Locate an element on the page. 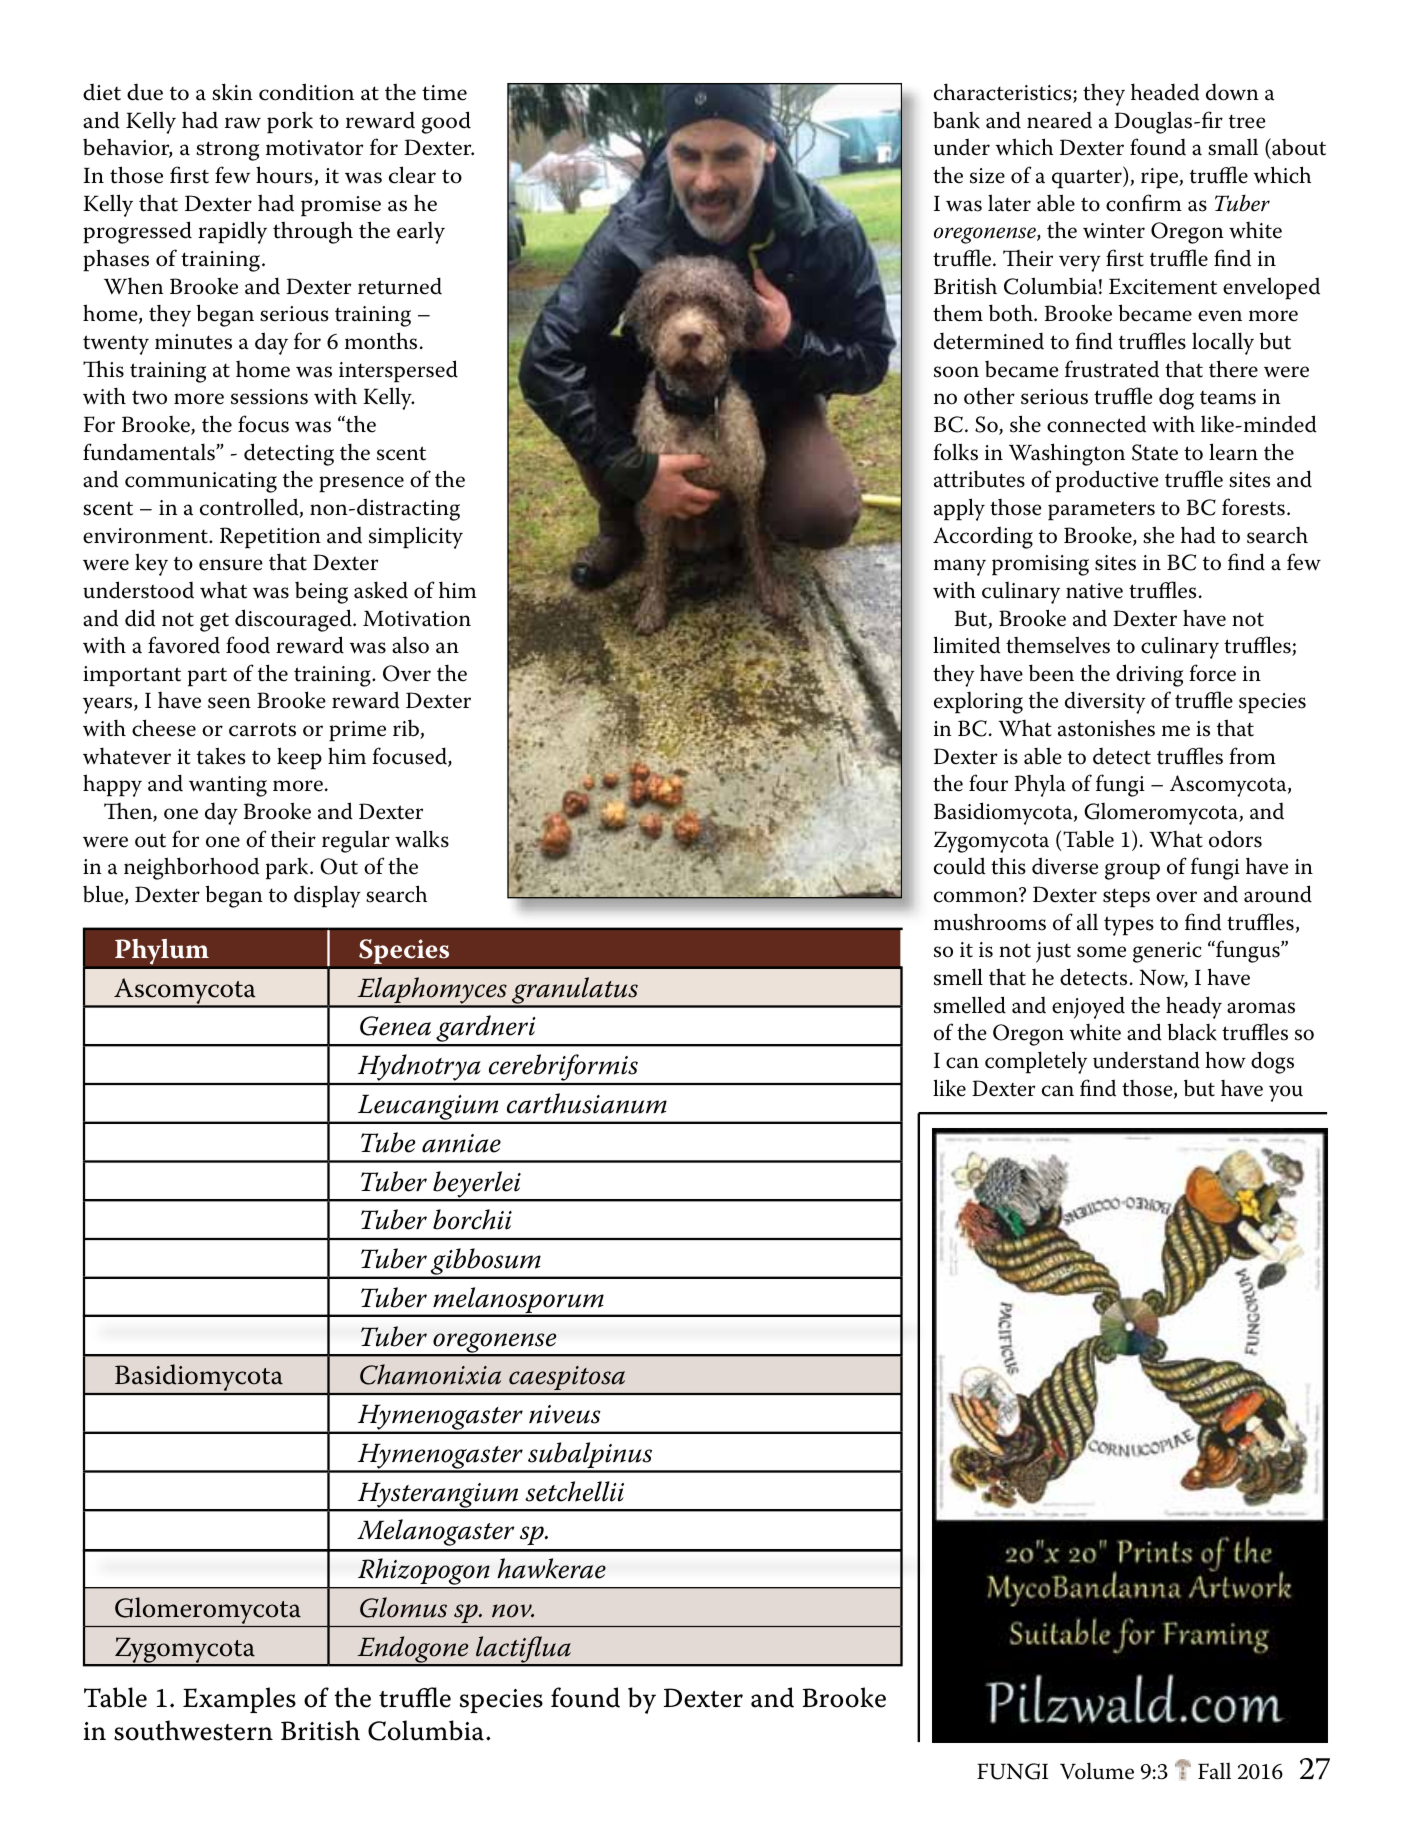 The height and width of the document is (1825, 1410). could is located at coordinates (960, 866).
